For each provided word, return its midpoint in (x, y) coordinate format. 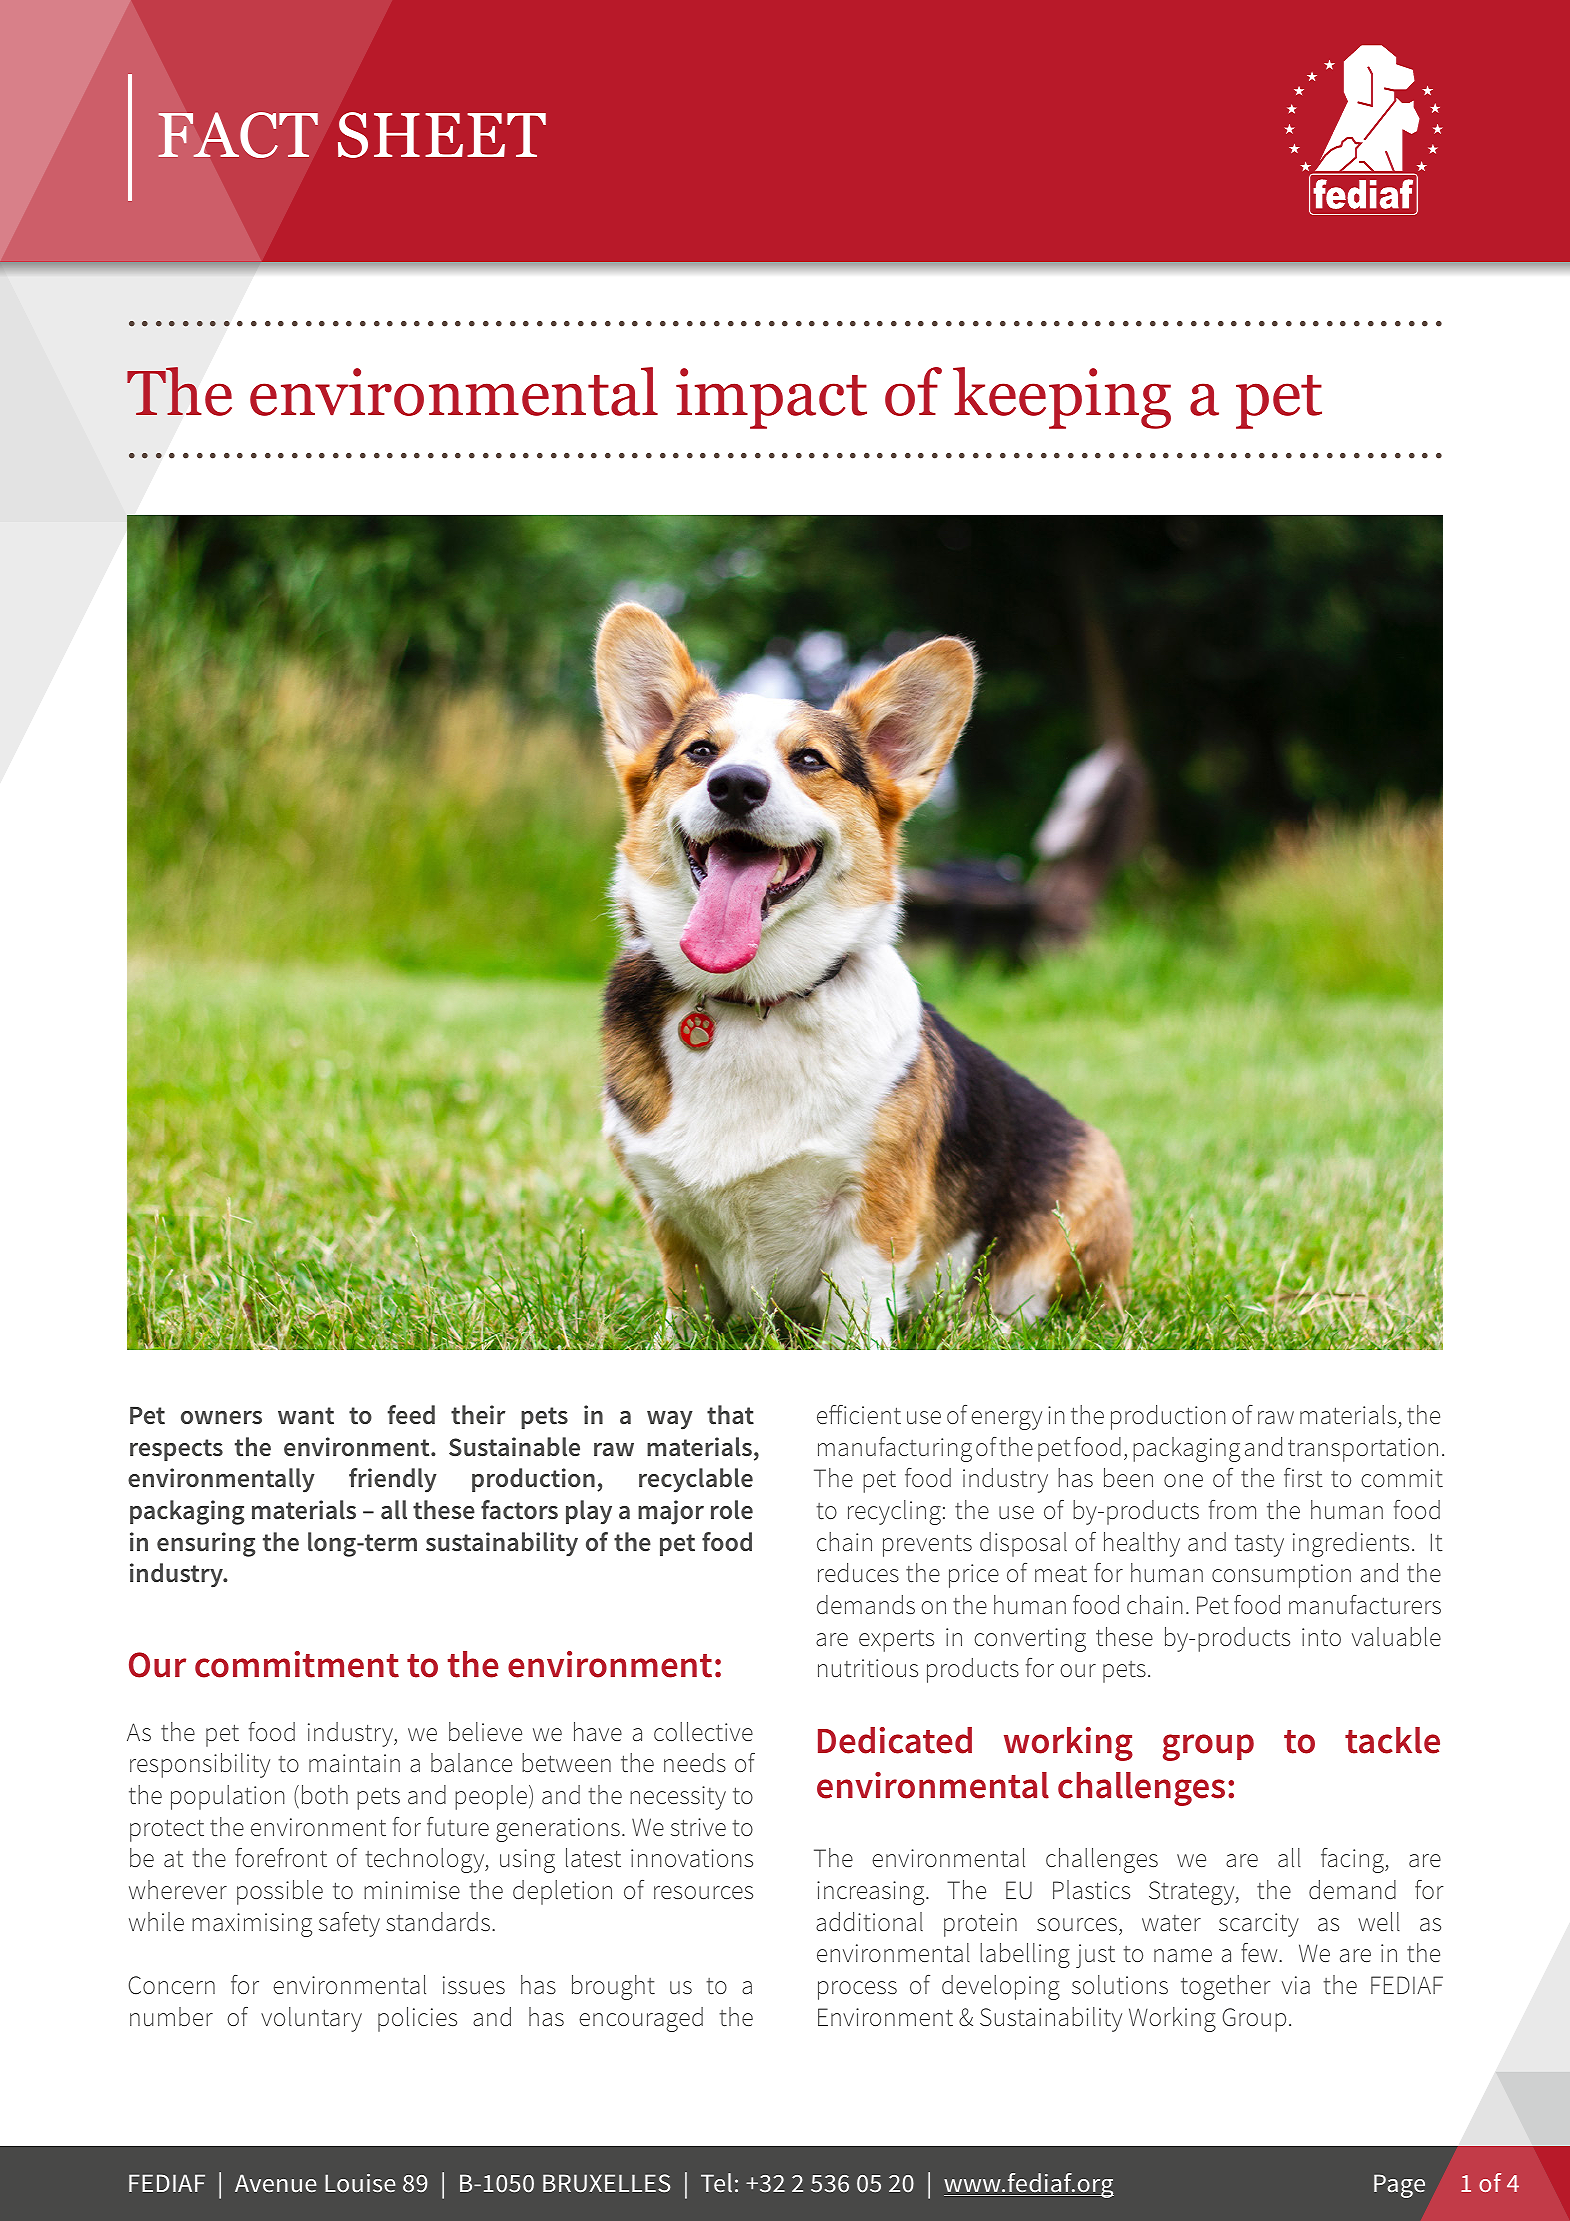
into (1321, 1637)
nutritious (868, 1668)
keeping (1062, 398)
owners (221, 1417)
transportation (1363, 1450)
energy (1006, 1420)
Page (1399, 2186)
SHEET (442, 135)
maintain (354, 1763)
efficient (859, 1415)
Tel (716, 2183)
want (306, 1416)
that (730, 1415)
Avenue (276, 2183)
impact (771, 398)
